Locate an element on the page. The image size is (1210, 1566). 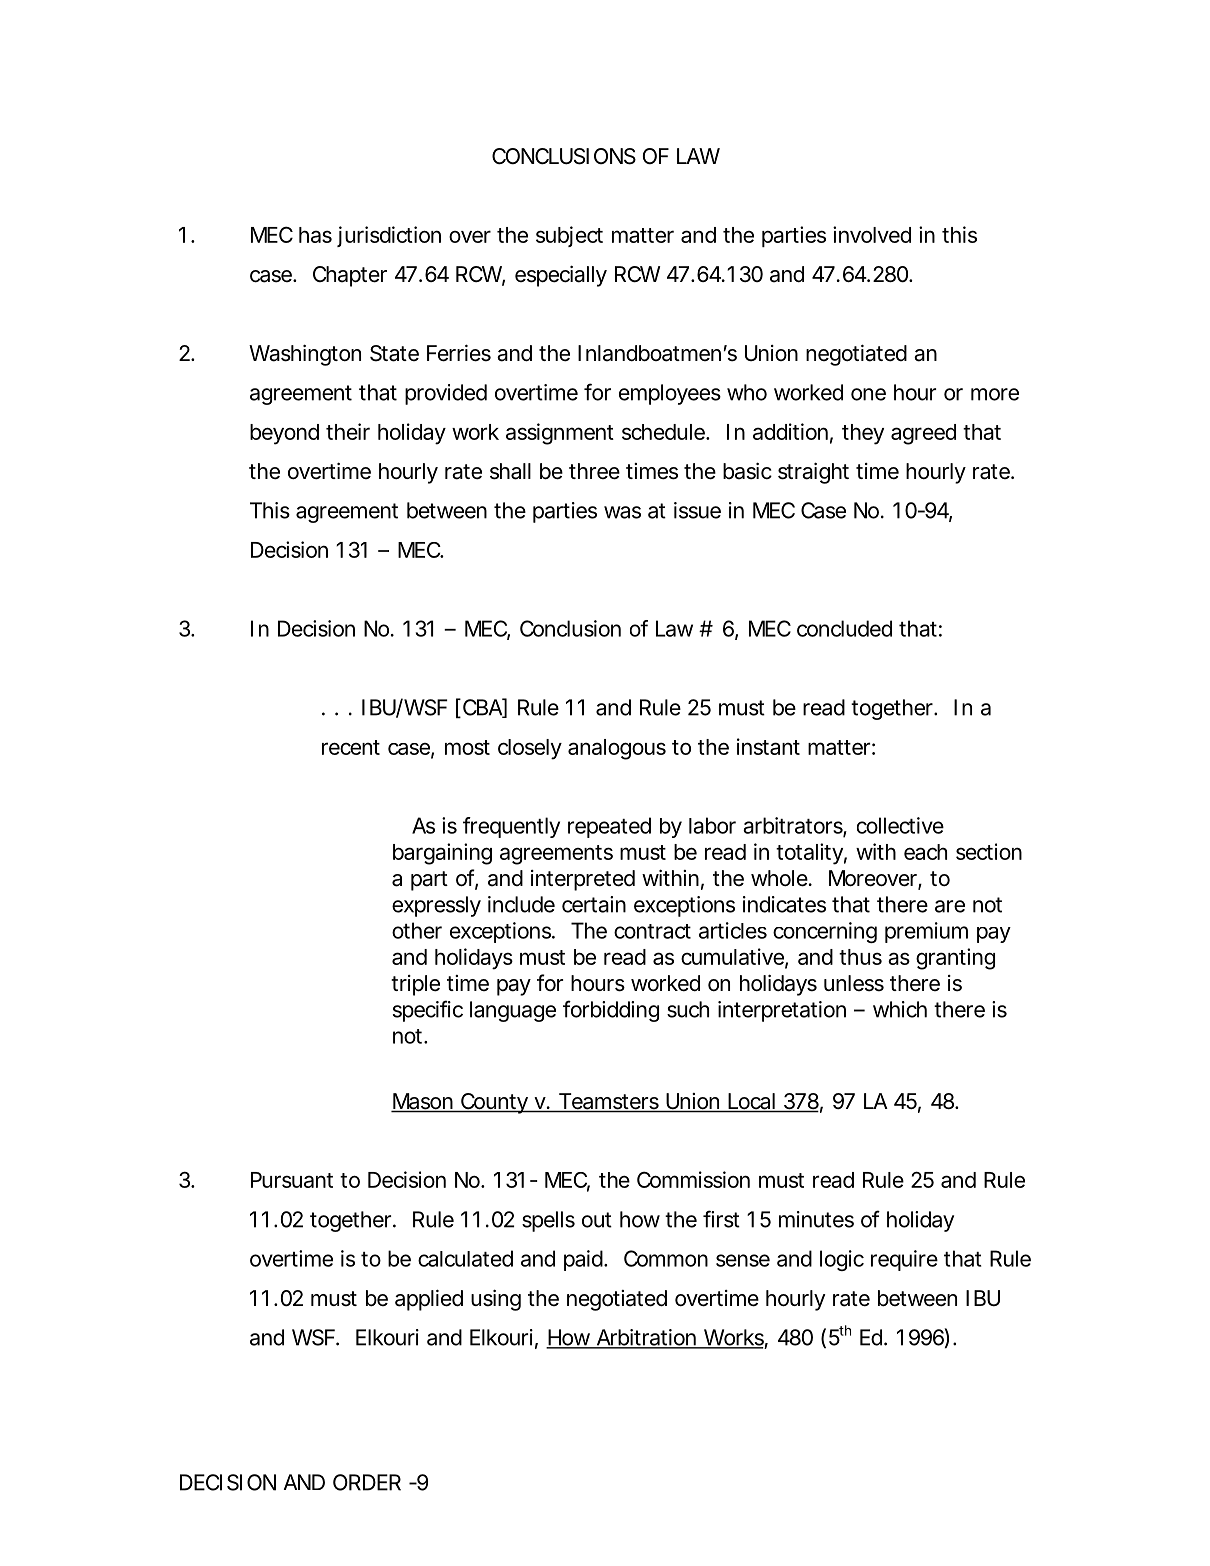
ORDER is located at coordinates (367, 1482).
